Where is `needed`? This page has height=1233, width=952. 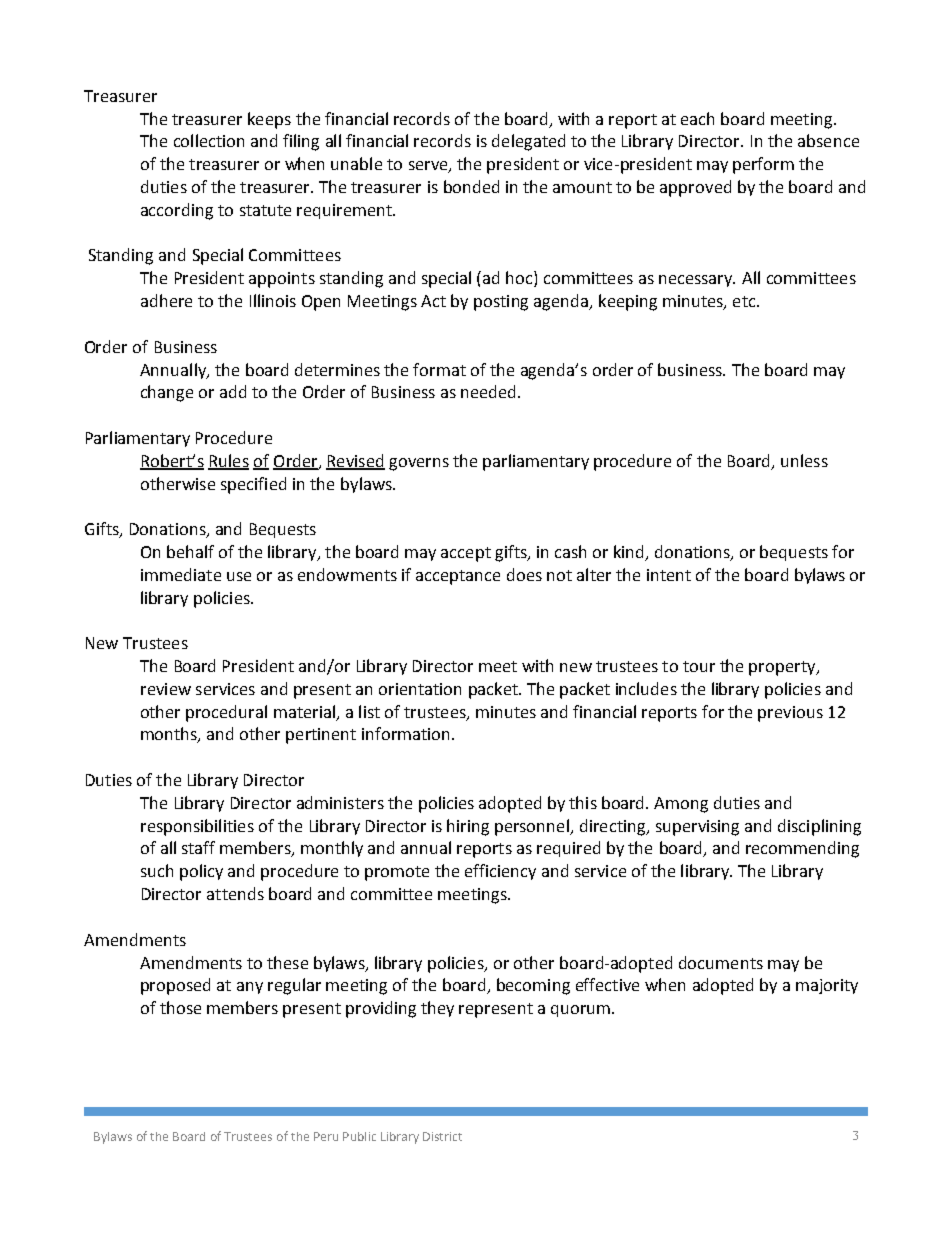
needed is located at coordinates (488, 391).
